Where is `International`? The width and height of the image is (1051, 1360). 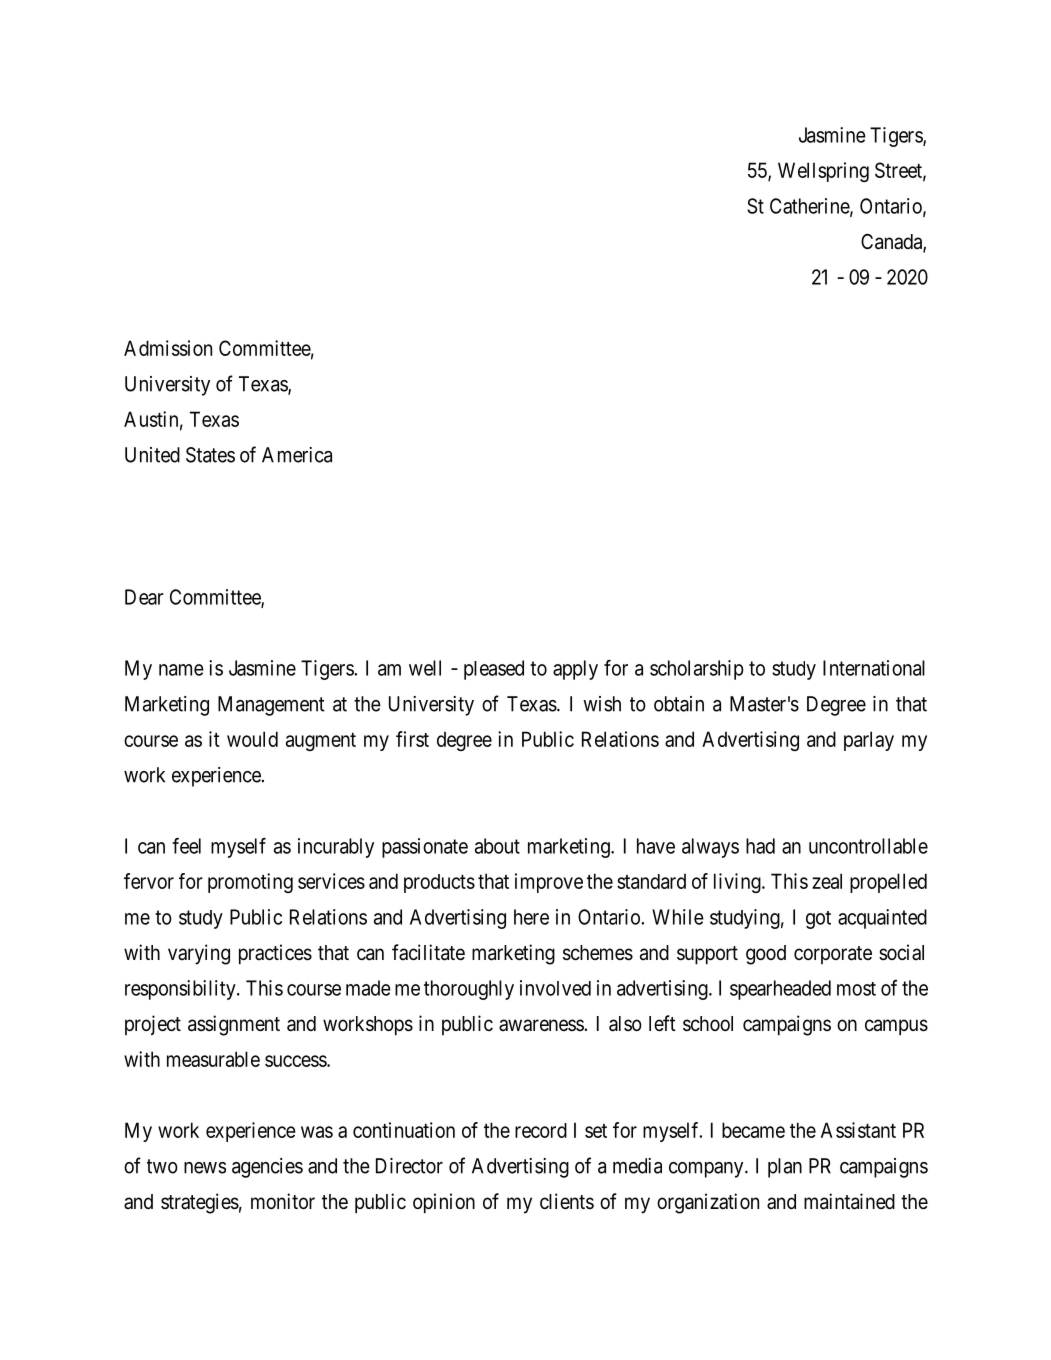 International is located at coordinates (874, 668).
